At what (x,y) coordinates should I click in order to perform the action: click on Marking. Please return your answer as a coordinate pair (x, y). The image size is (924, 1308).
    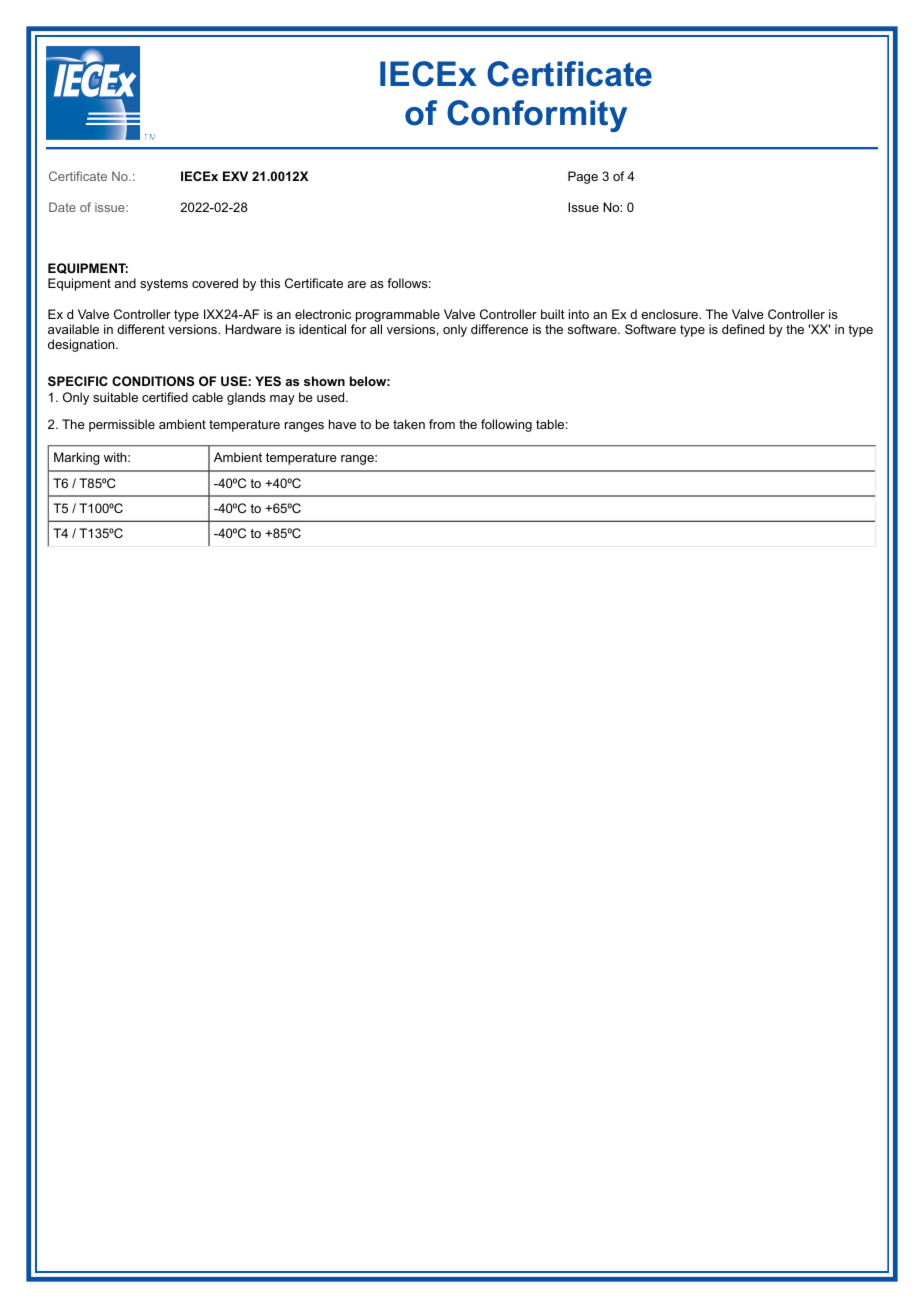
    Looking at the image, I should click on (77, 458).
